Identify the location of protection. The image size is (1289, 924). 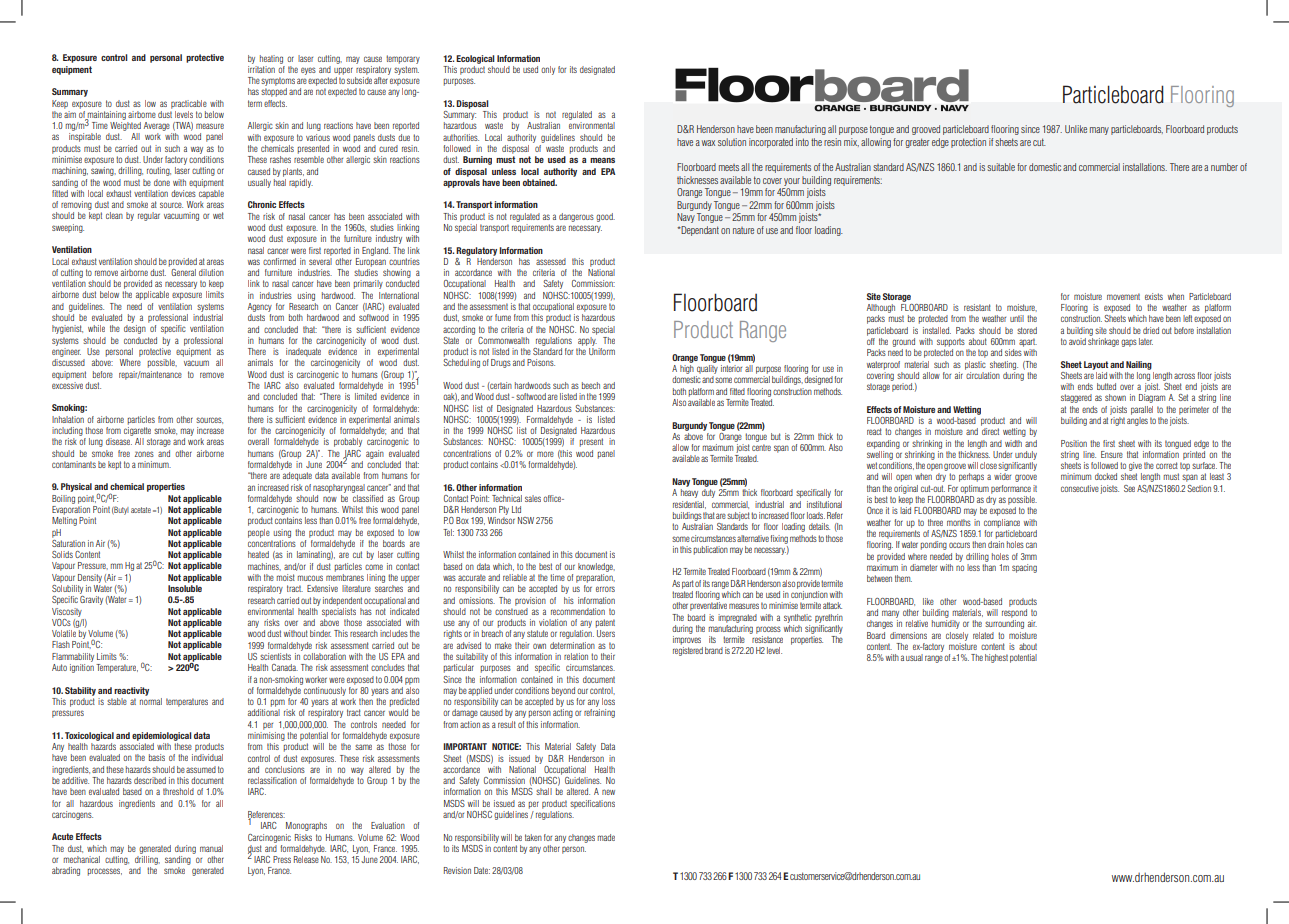
(968, 143).
